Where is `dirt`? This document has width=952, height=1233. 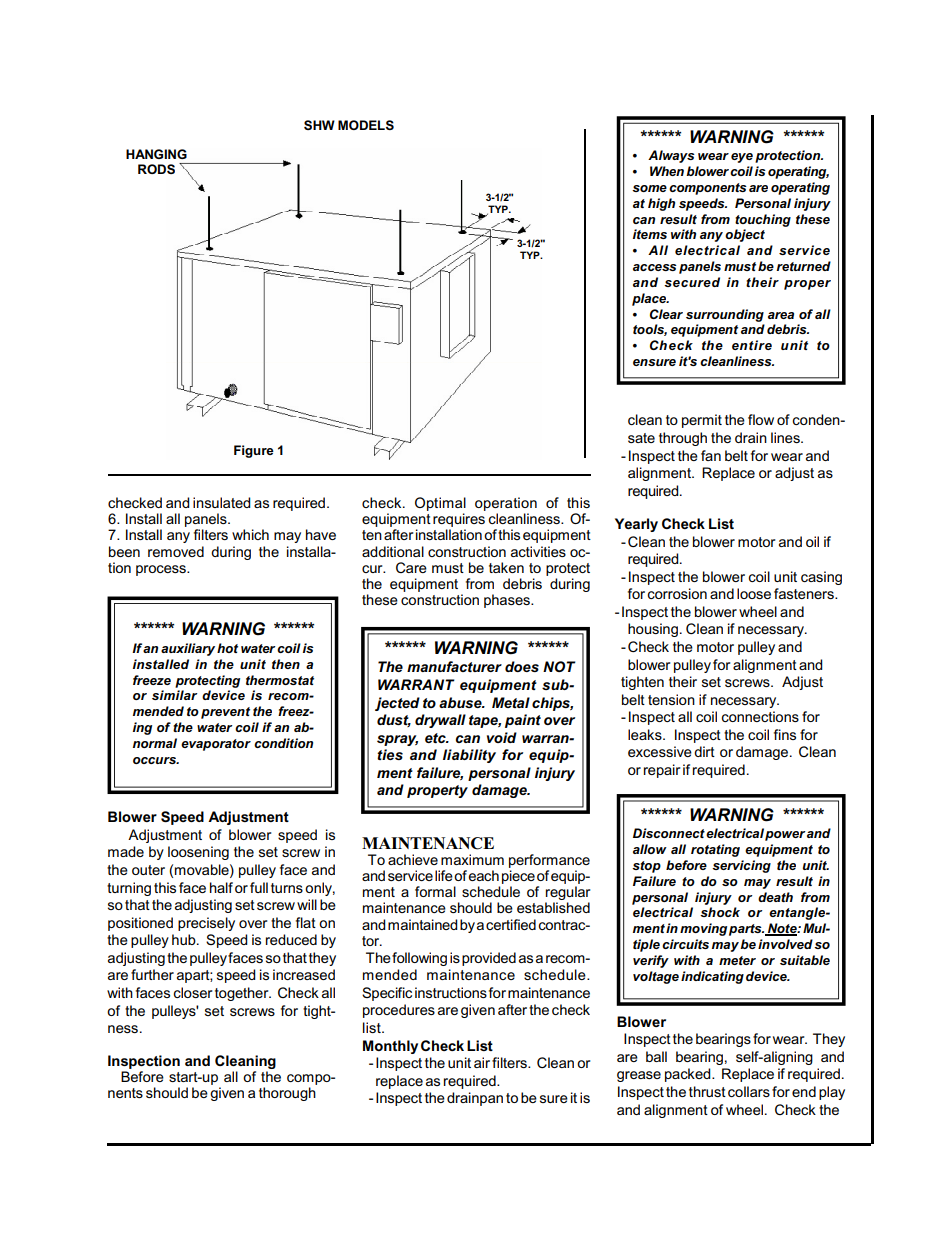 dirt is located at coordinates (704, 751).
